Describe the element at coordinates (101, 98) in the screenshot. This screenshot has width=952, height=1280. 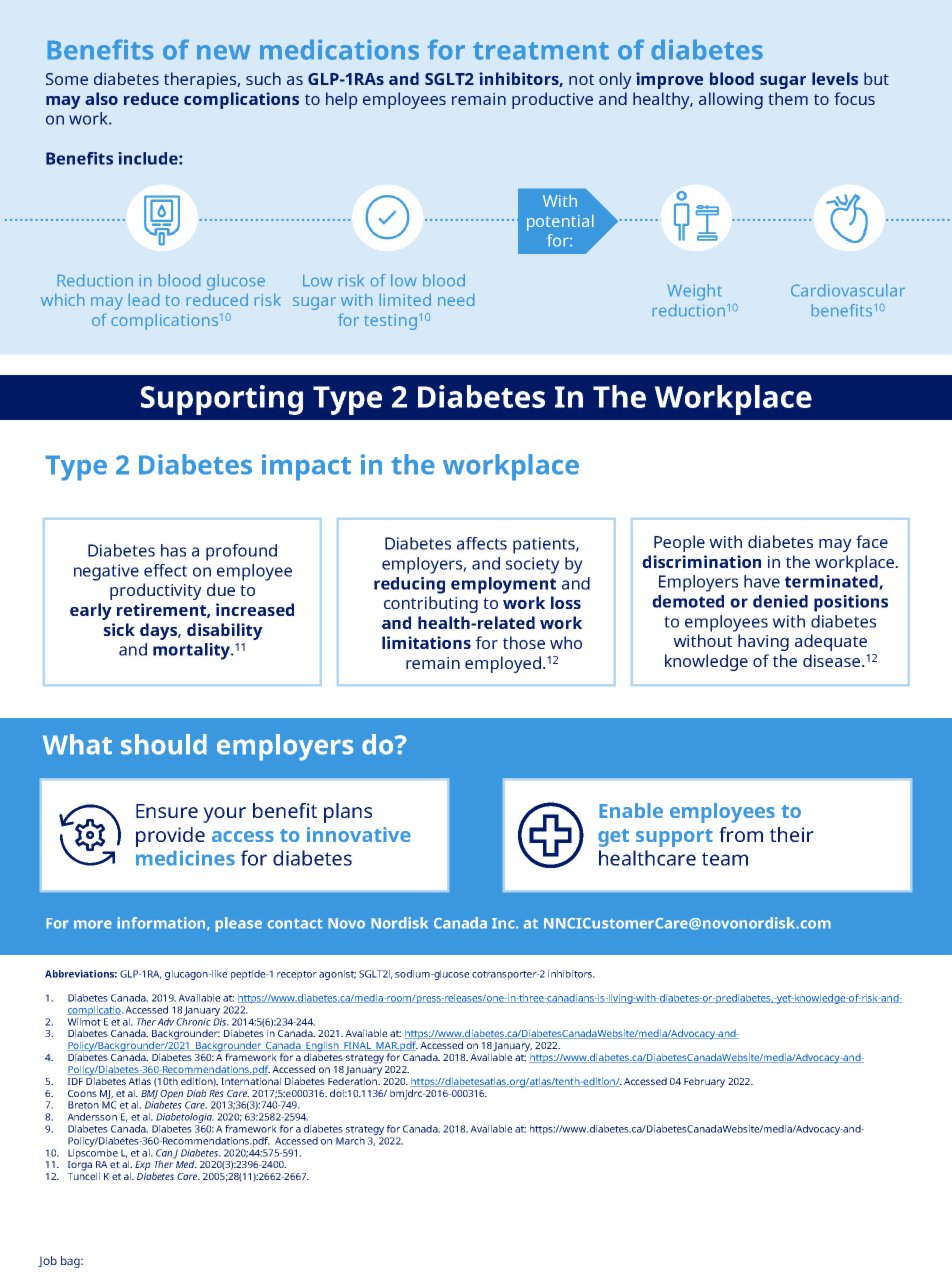
I see `also` at that location.
